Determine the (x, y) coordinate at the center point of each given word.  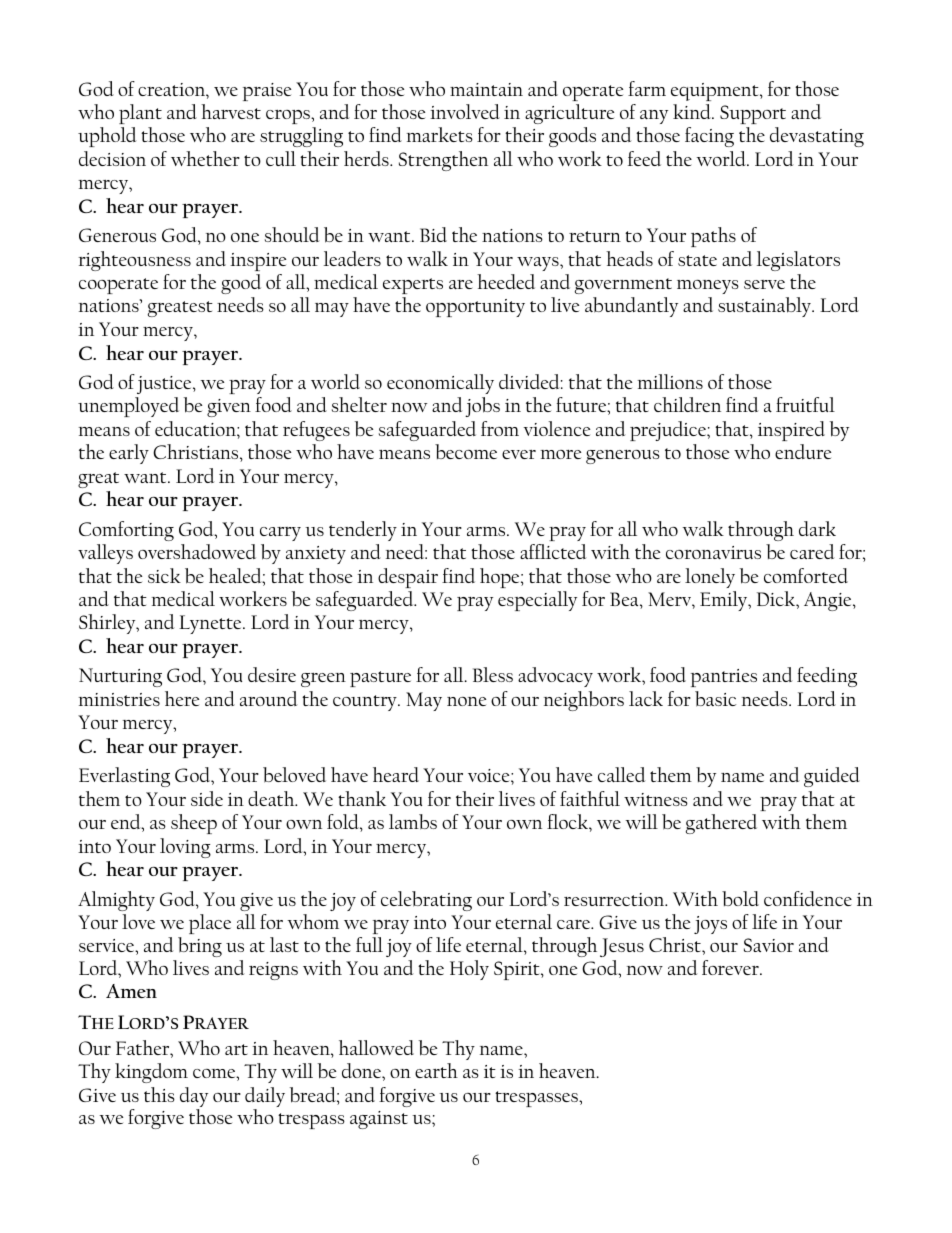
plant (140, 114)
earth (436, 1070)
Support (753, 114)
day (194, 1098)
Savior (769, 945)
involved (465, 111)
